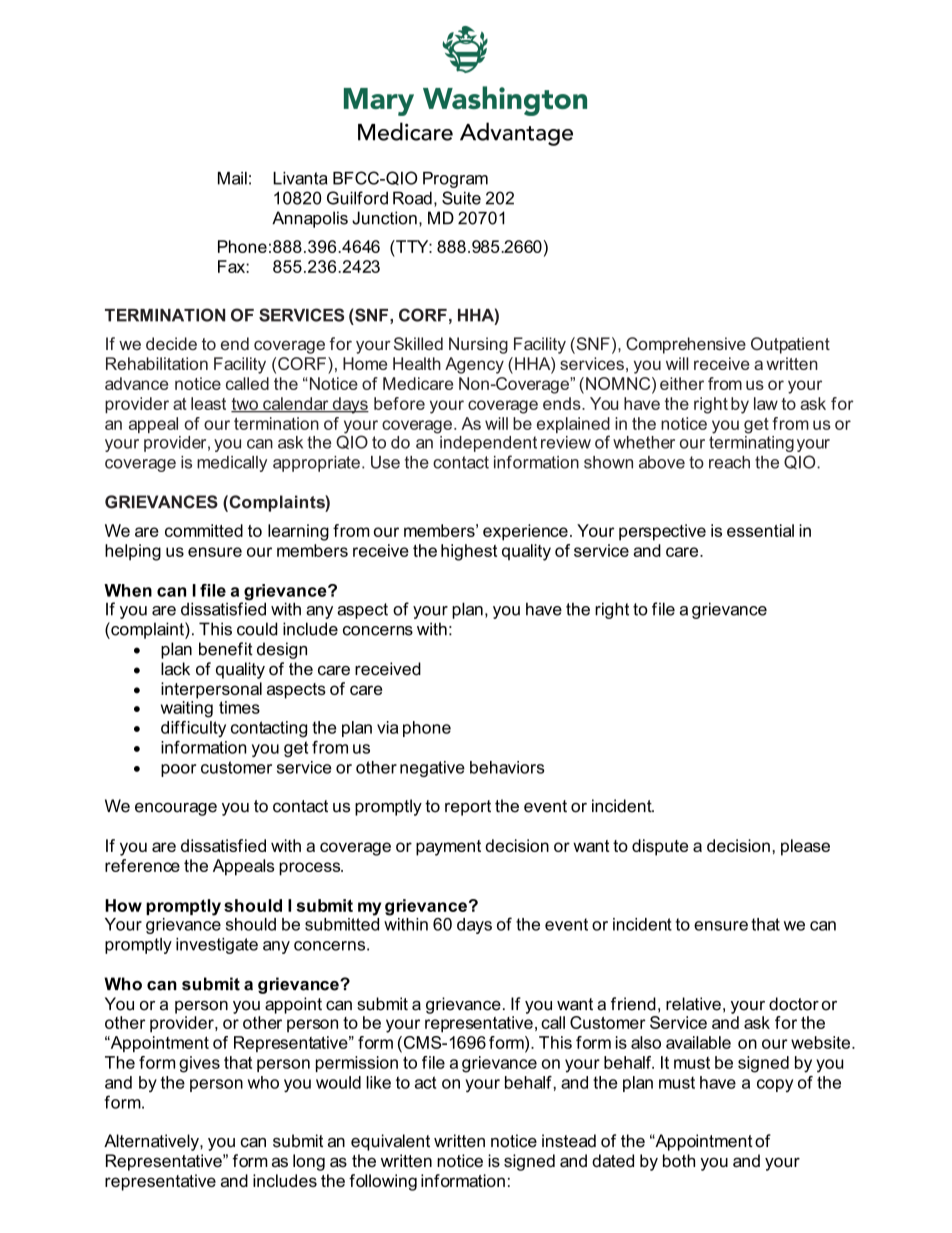 Image resolution: width=952 pixels, height=1233 pixels. Describe the element at coordinates (679, 1161) in the screenshot. I see `both` at that location.
